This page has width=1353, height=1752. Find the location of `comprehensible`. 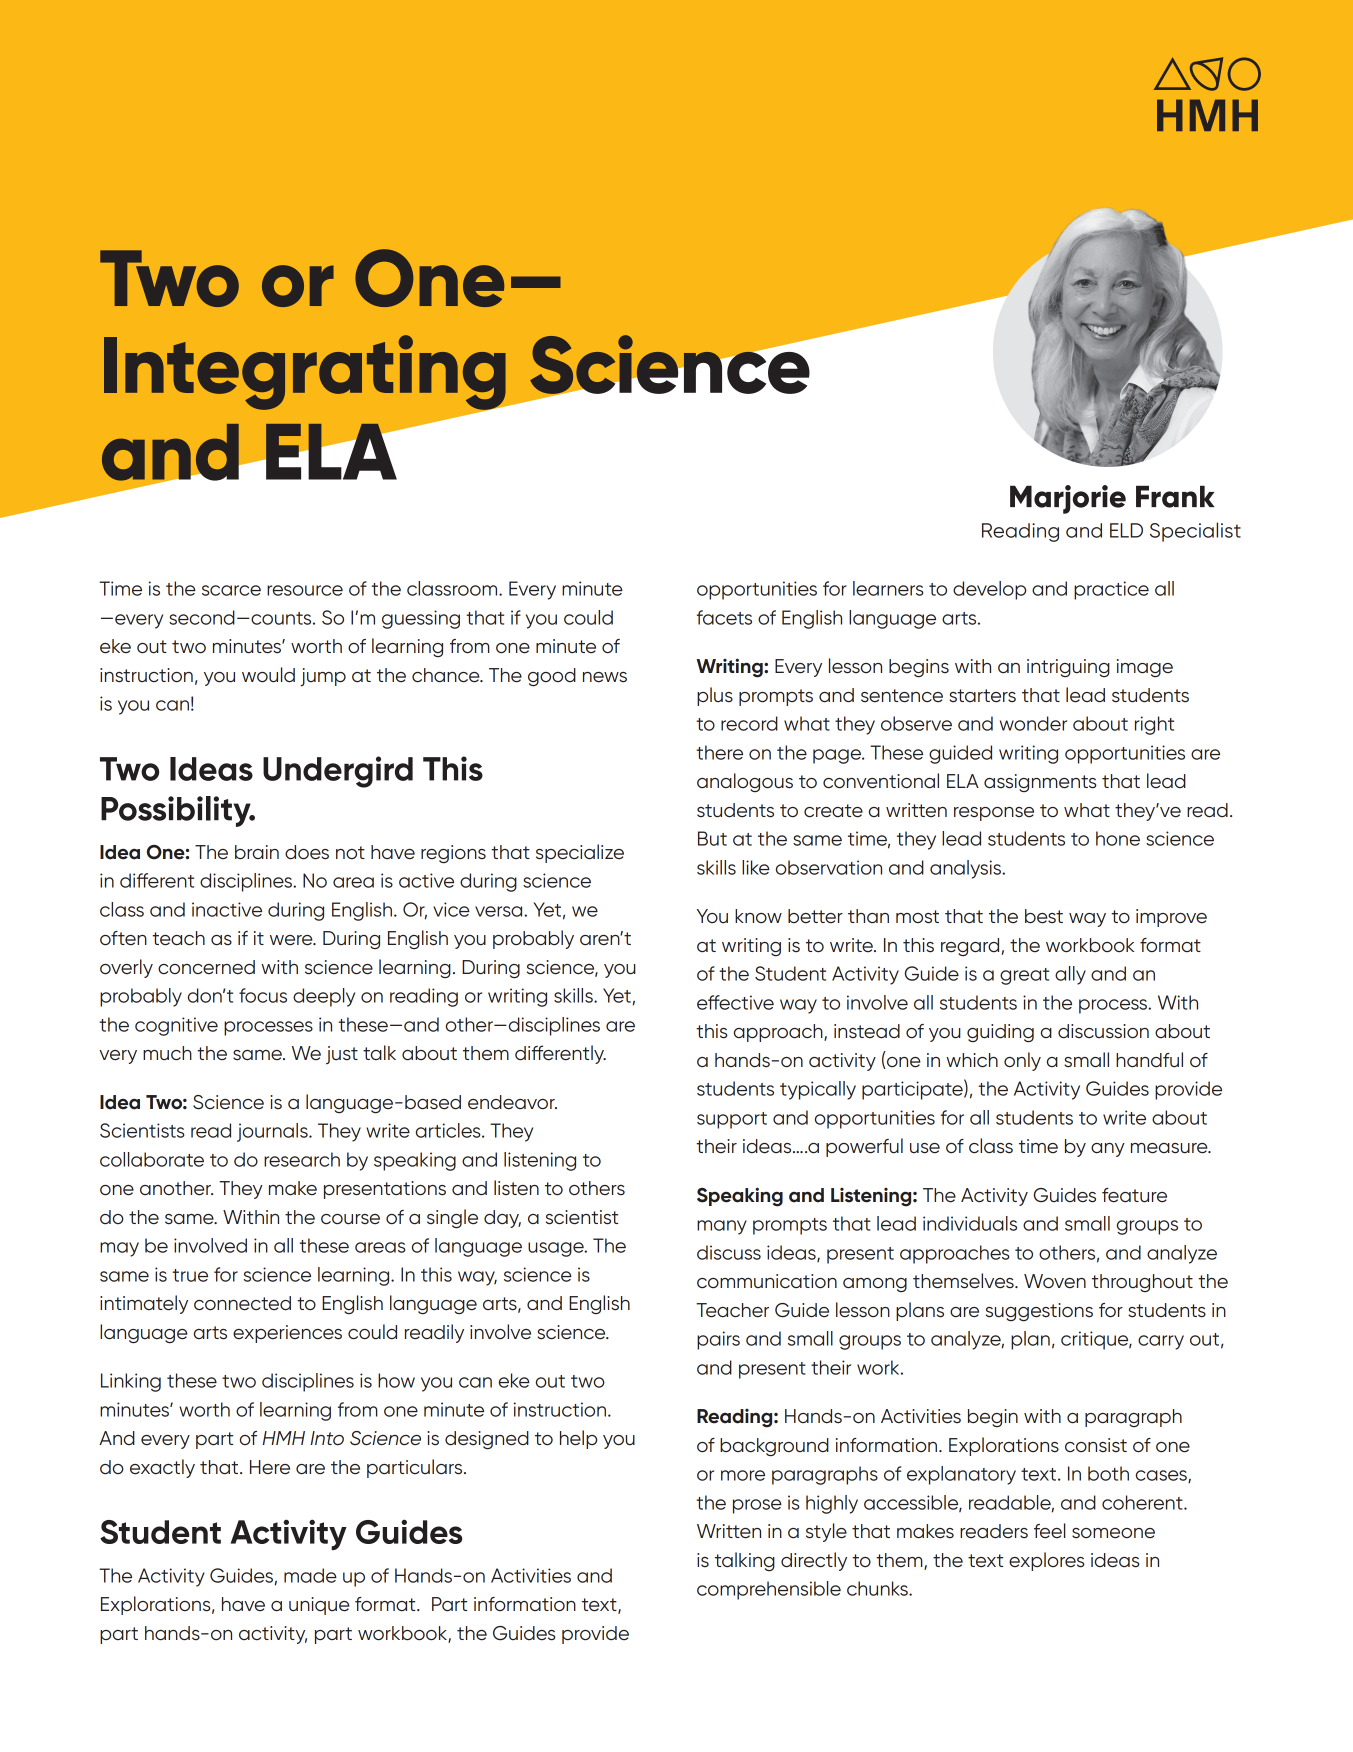

comprehensible is located at coordinates (769, 1590).
